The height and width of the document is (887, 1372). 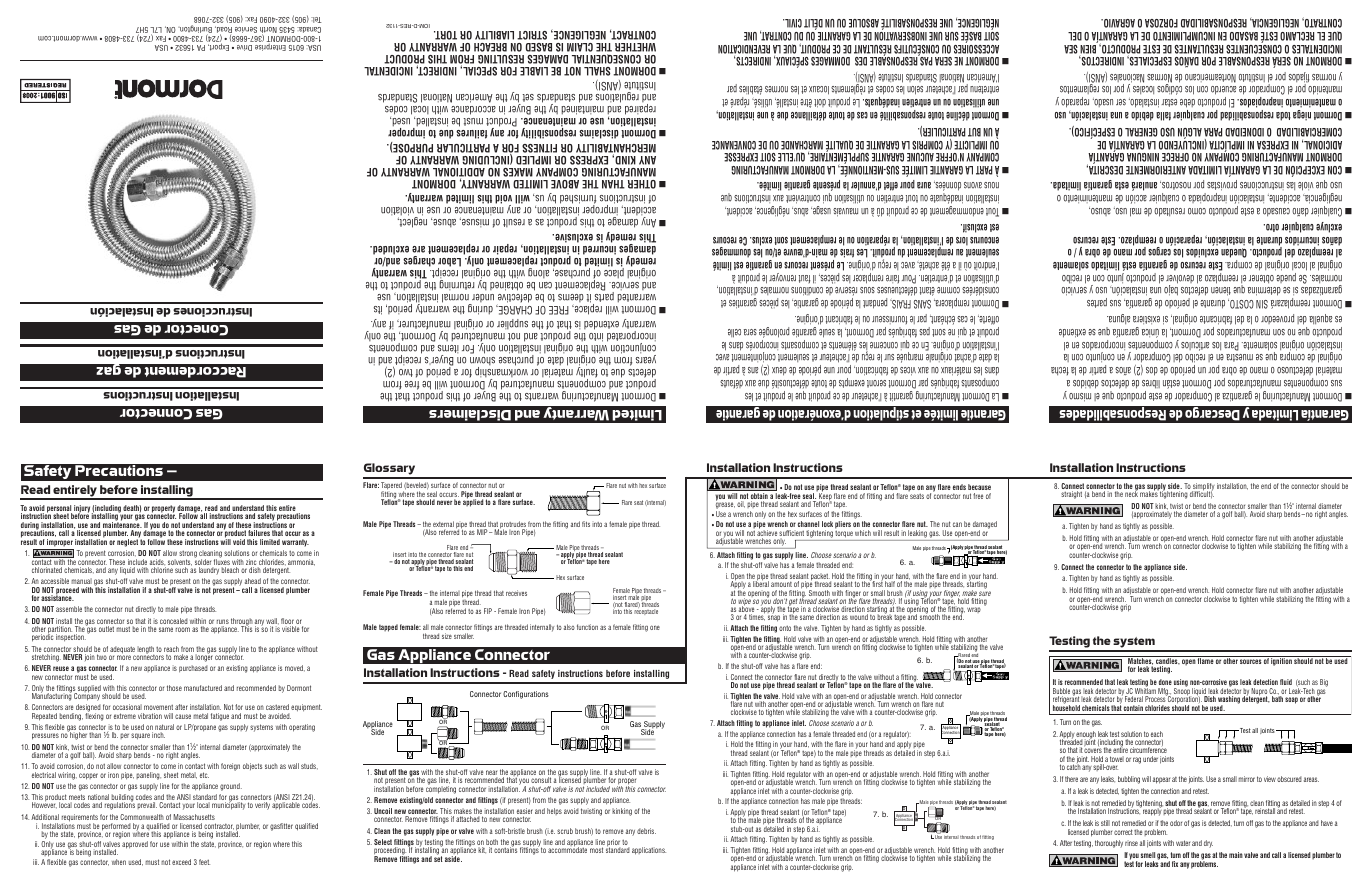 What do you see at coordinates (183, 629) in the document?
I see `room` at bounding box center [183, 629].
